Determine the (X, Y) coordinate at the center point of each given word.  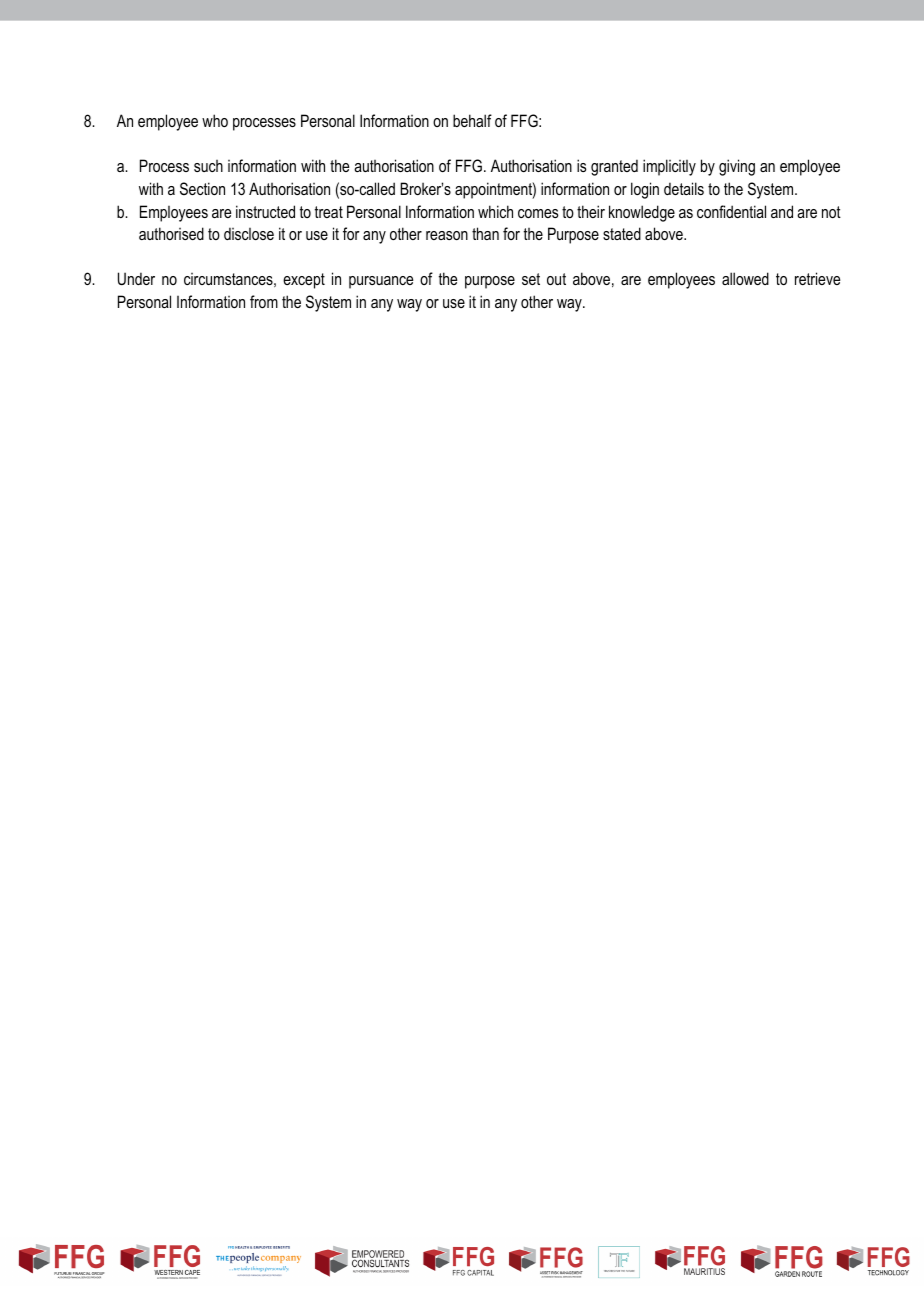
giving (737, 167)
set (531, 279)
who (215, 120)
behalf (472, 120)
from (264, 301)
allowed (745, 278)
